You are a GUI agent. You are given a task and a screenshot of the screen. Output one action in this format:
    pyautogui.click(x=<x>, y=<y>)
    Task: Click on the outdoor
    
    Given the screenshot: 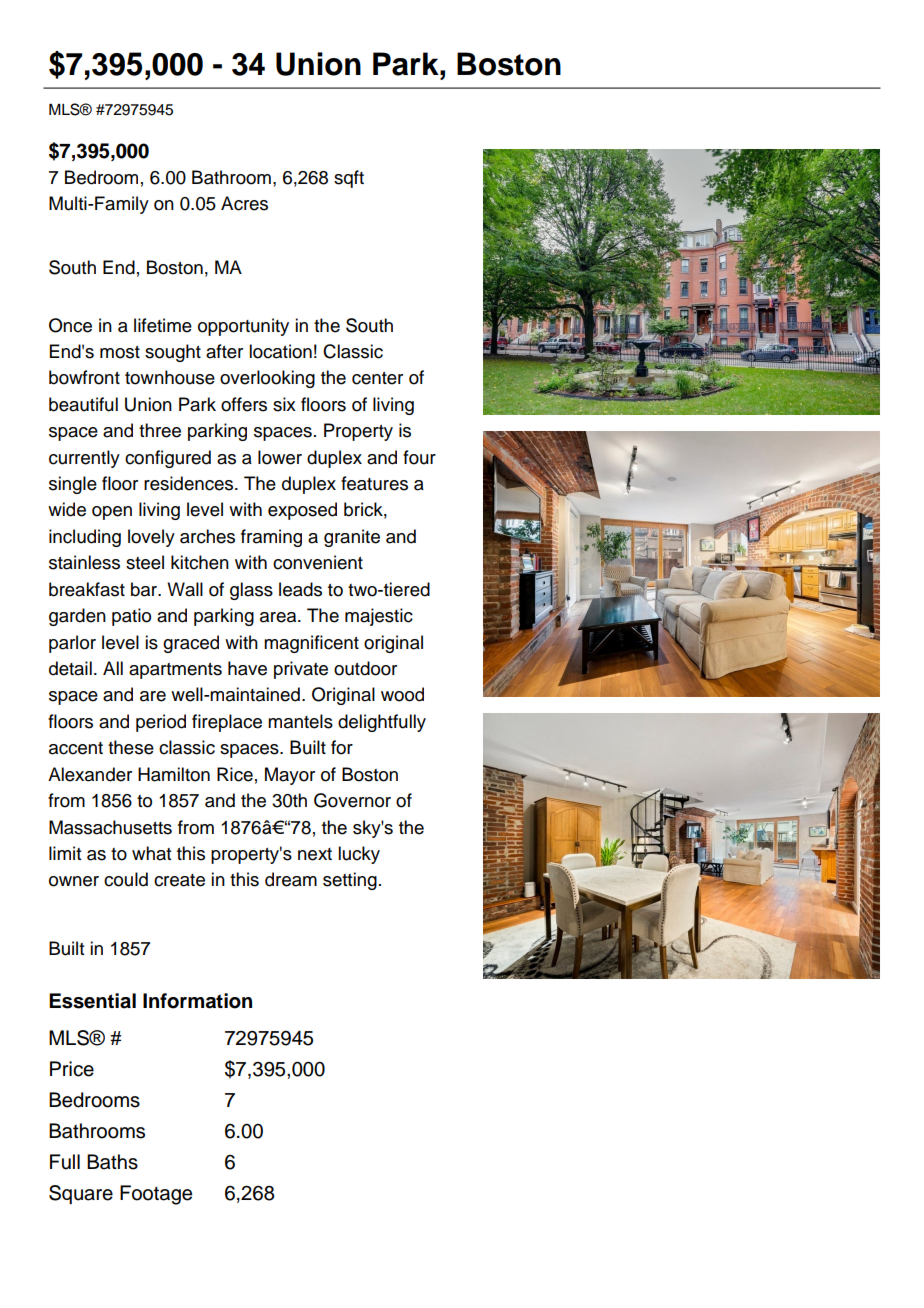 What is the action you would take?
    pyautogui.click(x=365, y=668)
